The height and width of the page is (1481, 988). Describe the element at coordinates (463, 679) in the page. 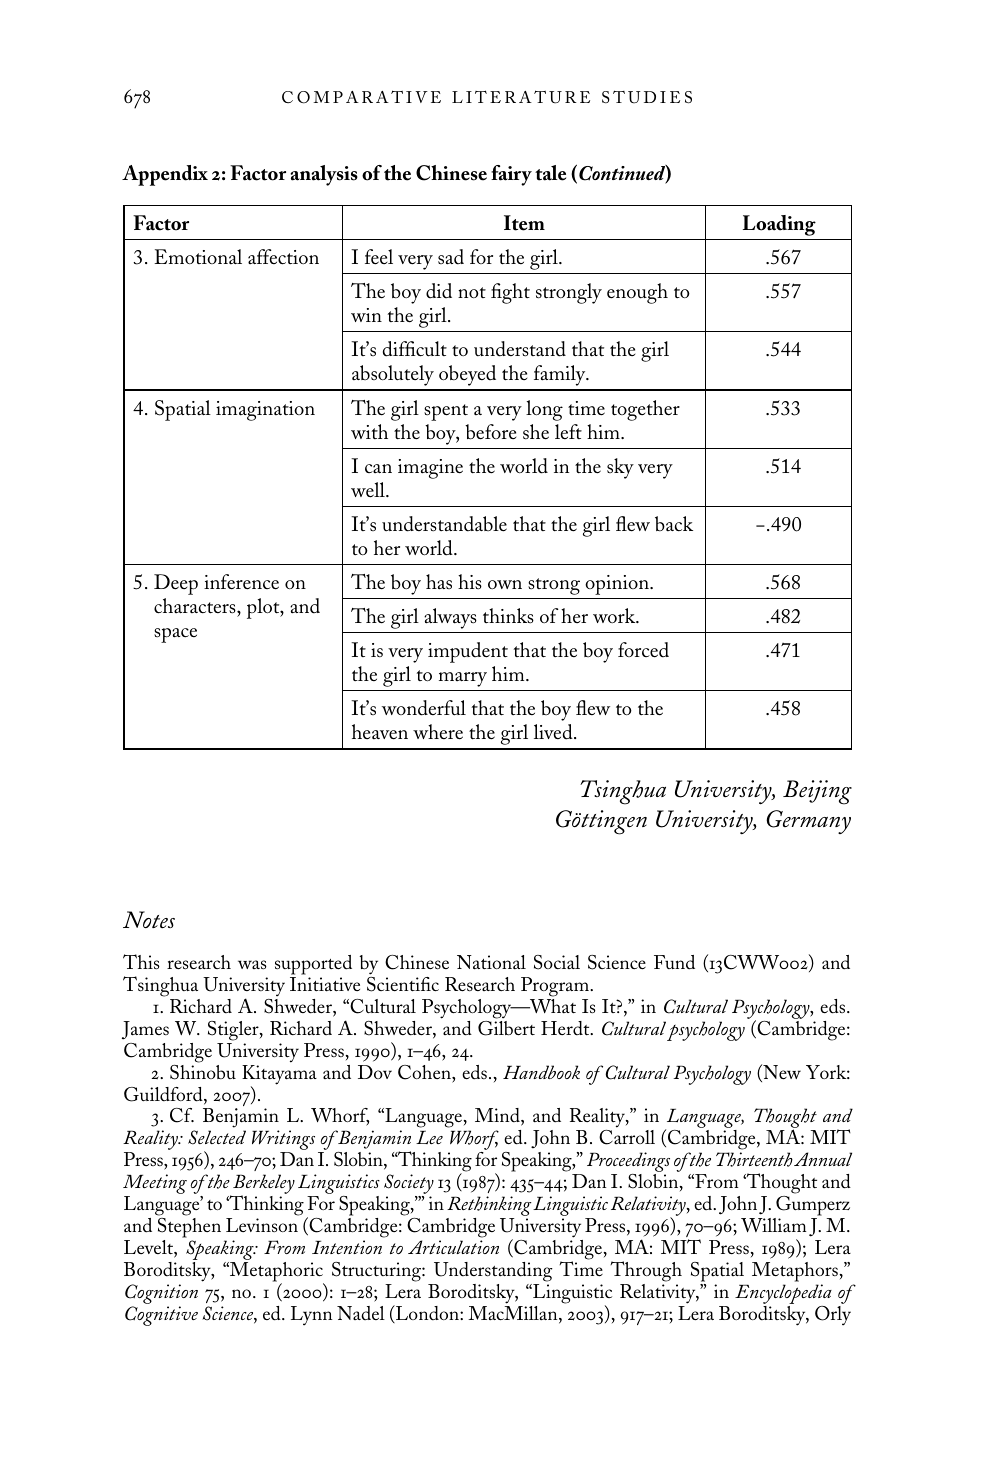

I see `marry` at that location.
